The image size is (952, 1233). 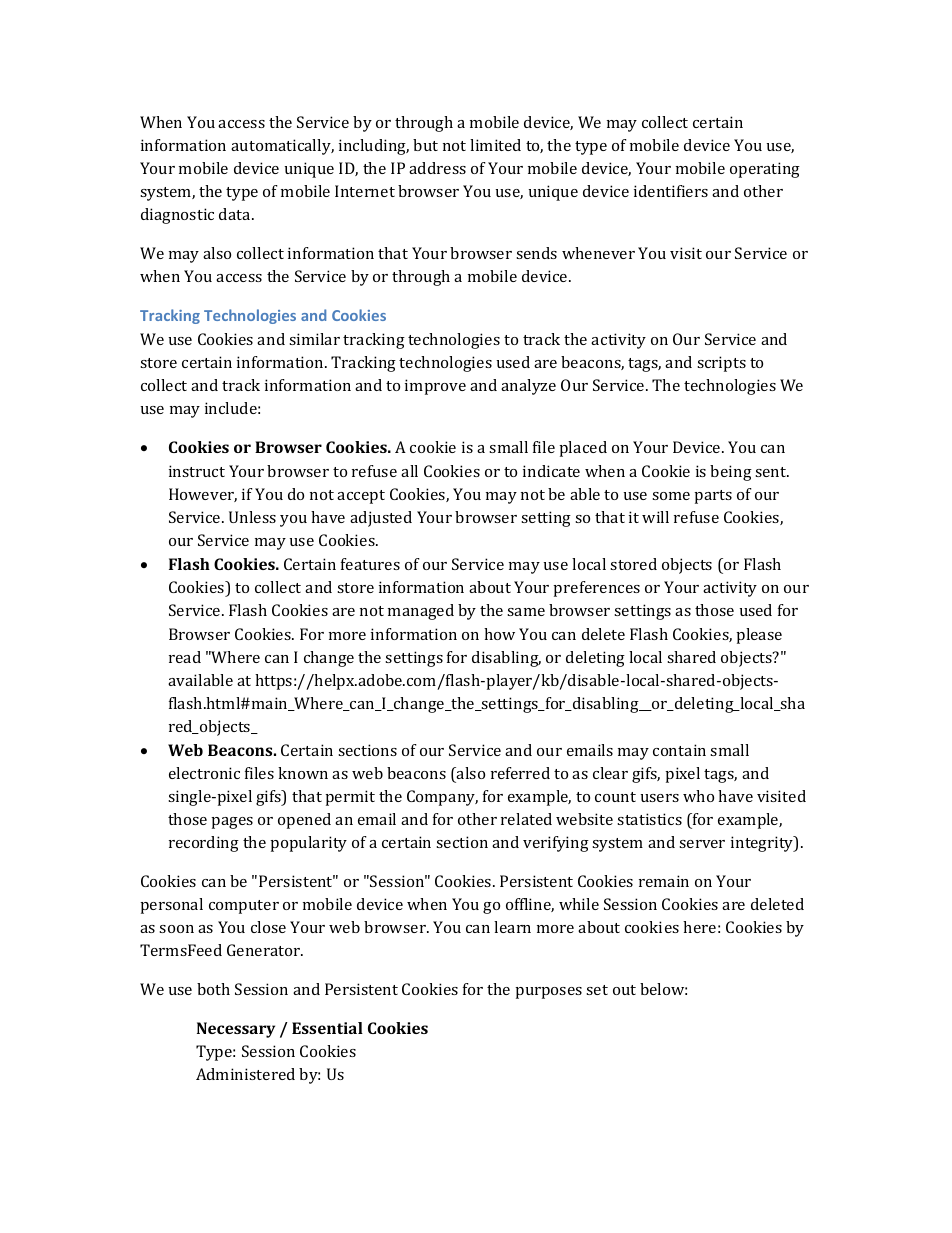 What do you see at coordinates (185, 657) in the page?
I see `read` at bounding box center [185, 657].
